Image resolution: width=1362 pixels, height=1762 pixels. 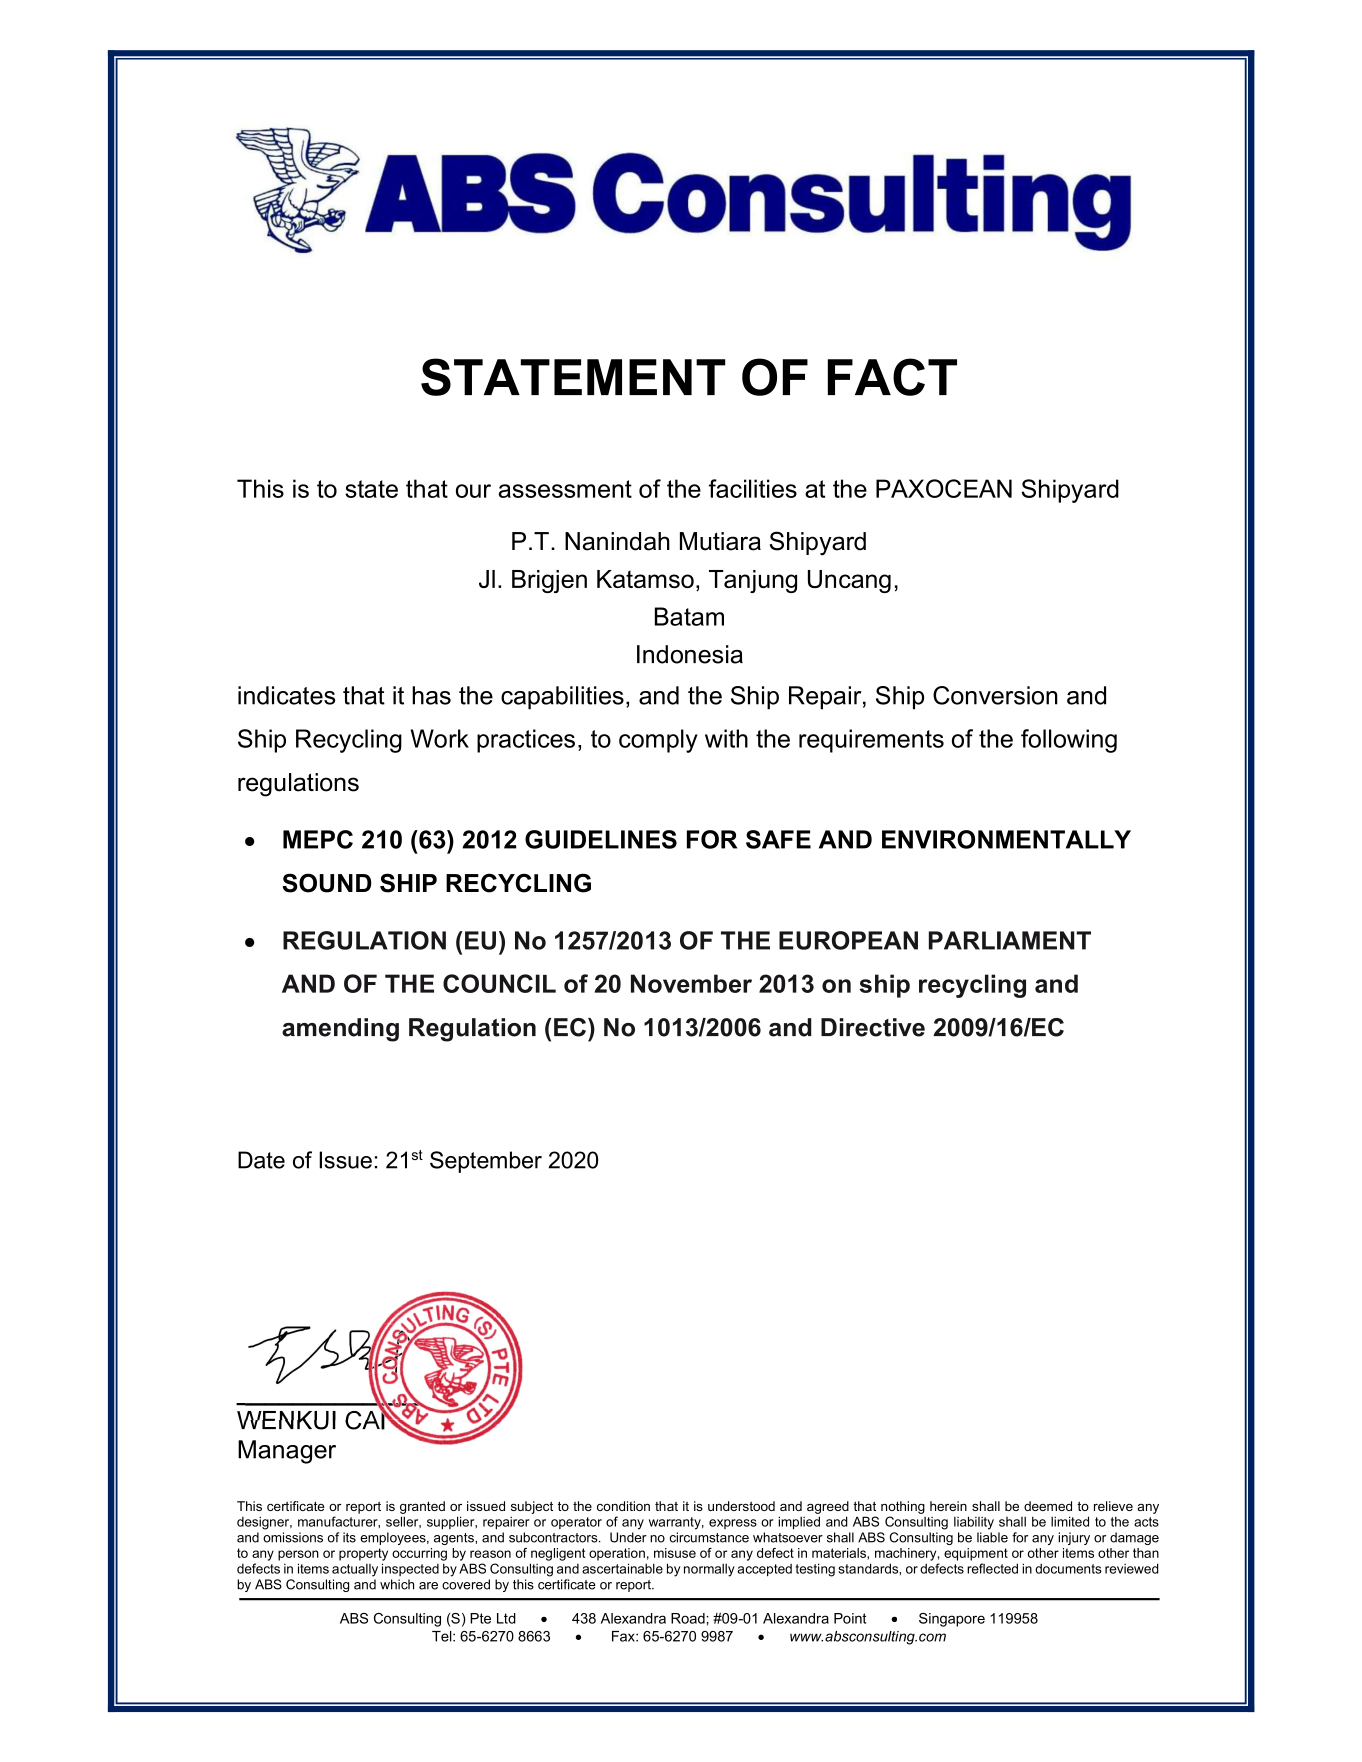 What do you see at coordinates (1069, 741) in the image?
I see `following` at bounding box center [1069, 741].
